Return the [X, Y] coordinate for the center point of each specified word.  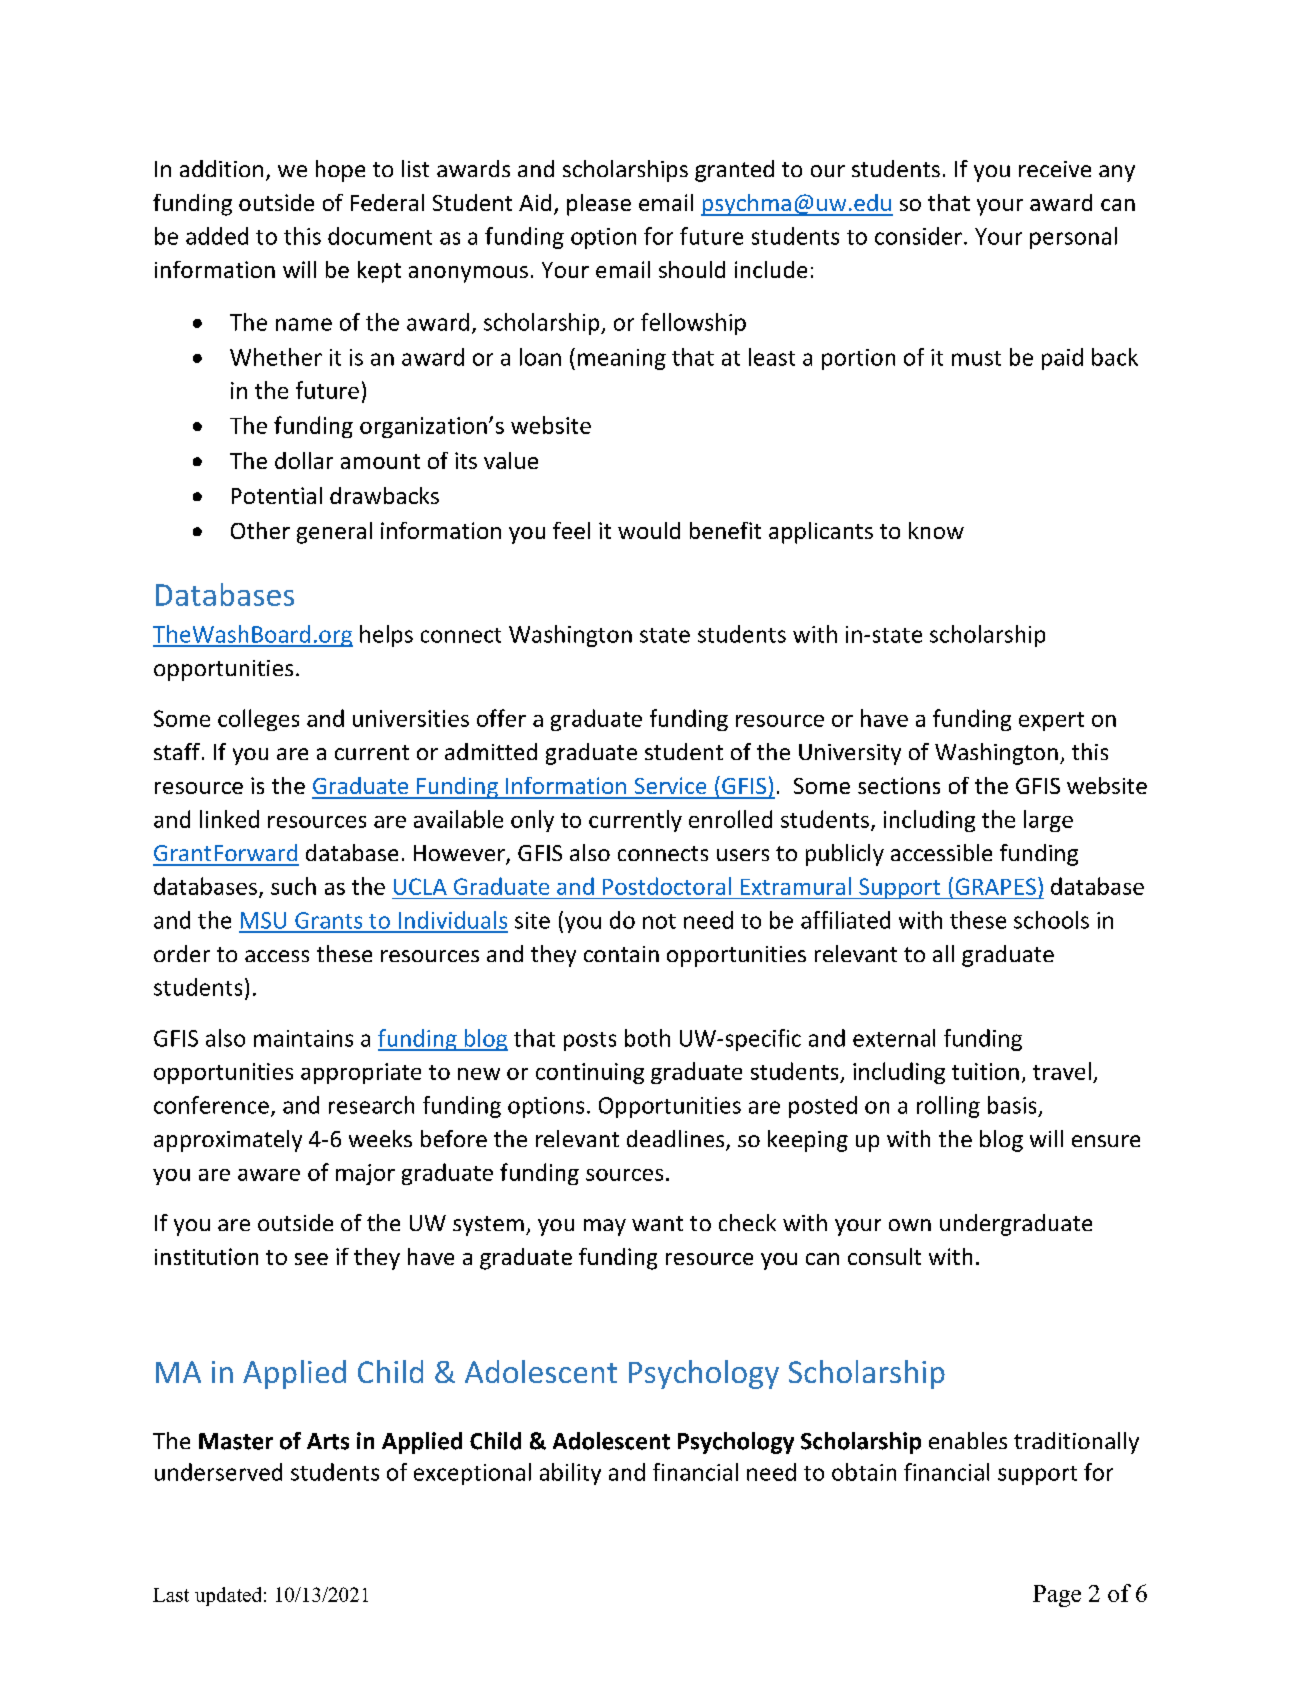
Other [260, 530]
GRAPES [996, 886]
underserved [218, 1472]
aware [269, 1175]
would [649, 530]
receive [1055, 169]
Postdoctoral [667, 886]
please [599, 205]
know [936, 530]
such [293, 886]
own [910, 1225]
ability [570, 1474]
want [657, 1223]
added [217, 236]
